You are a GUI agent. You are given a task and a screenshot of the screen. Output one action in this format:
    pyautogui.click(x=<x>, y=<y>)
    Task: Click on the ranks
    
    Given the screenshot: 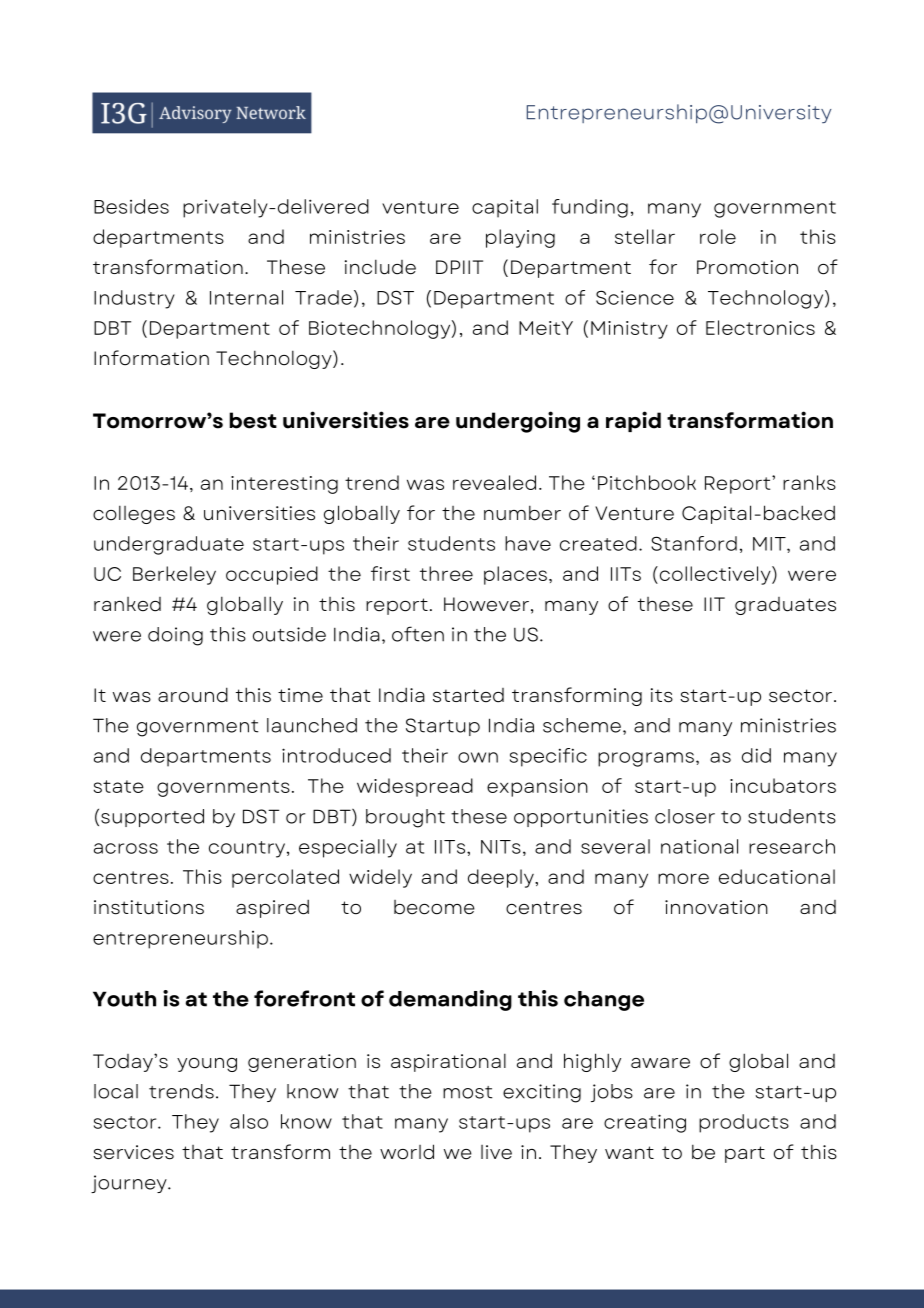 What is the action you would take?
    pyautogui.click(x=809, y=482)
